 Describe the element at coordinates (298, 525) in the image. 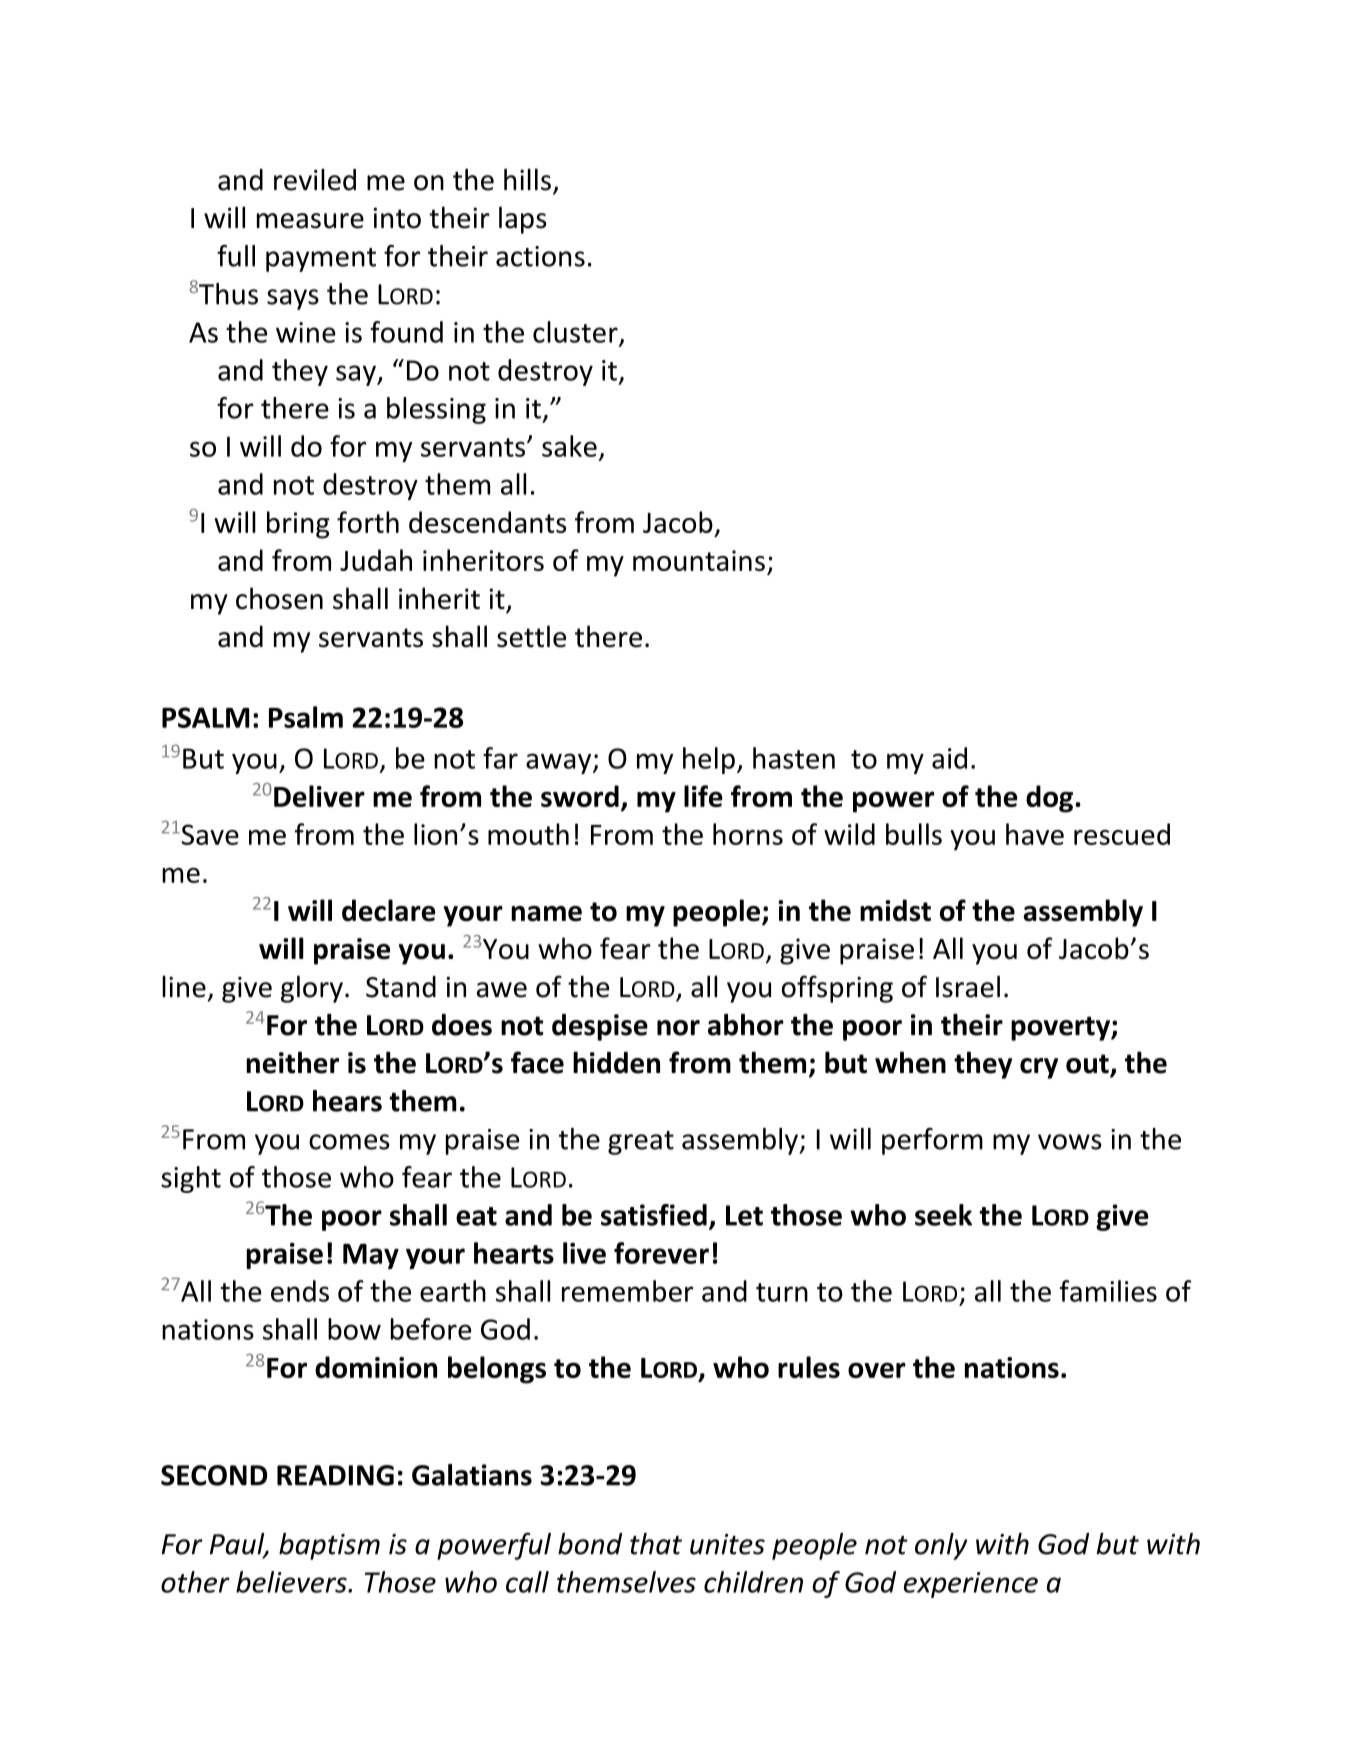

I see `bring` at that location.
